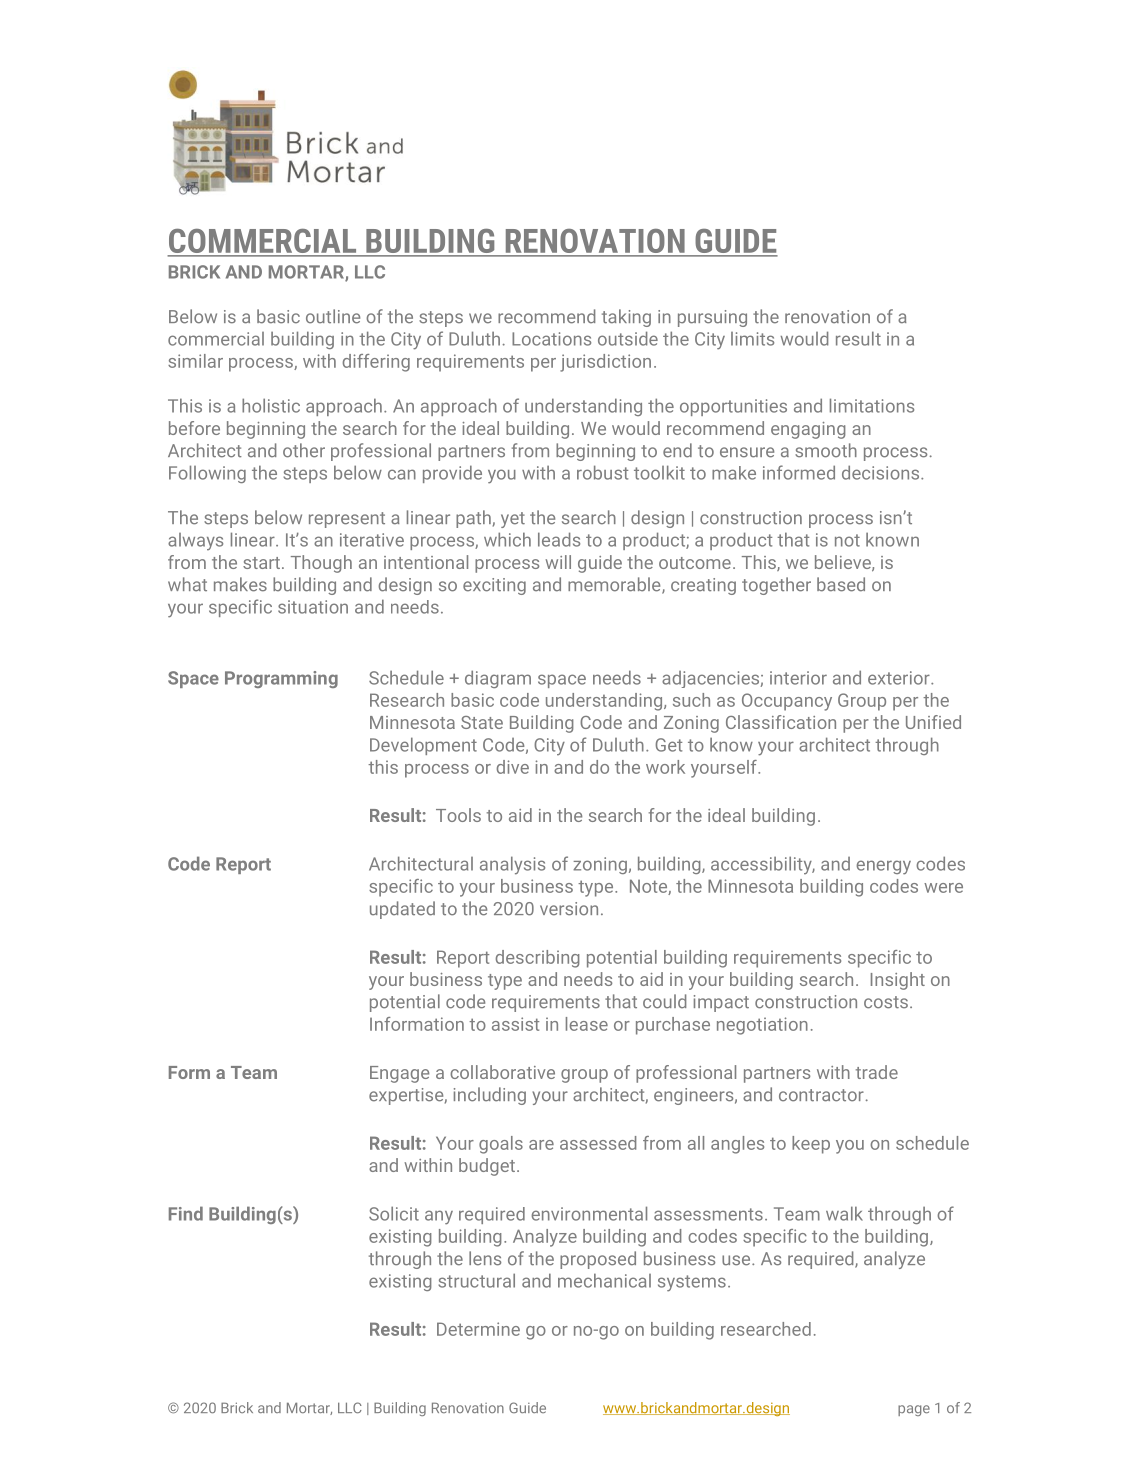 Image resolution: width=1139 pixels, height=1474 pixels. Describe the element at coordinates (478, 1329) in the screenshot. I see `Determine` at that location.
